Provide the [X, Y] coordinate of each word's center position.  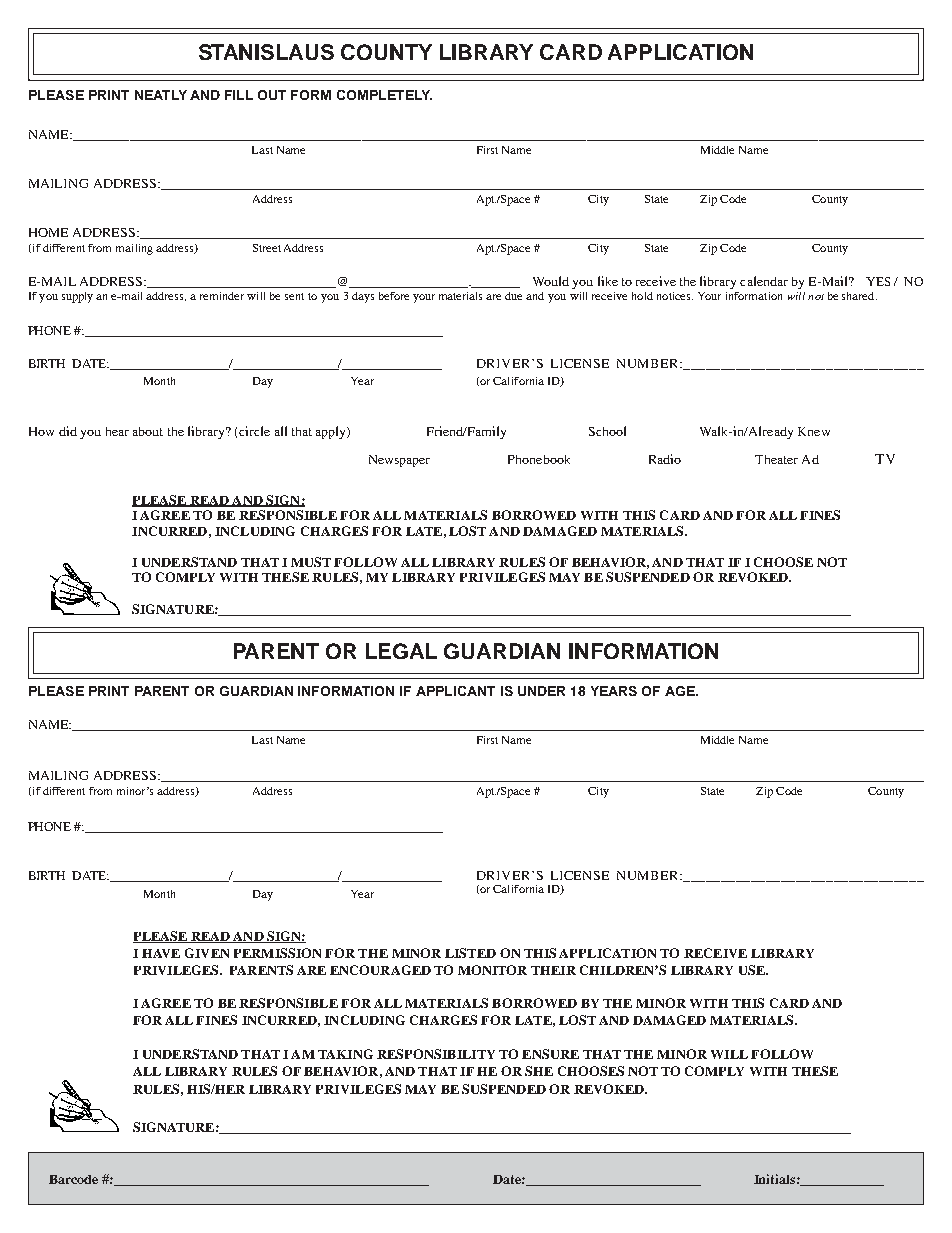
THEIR [553, 970]
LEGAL [401, 651]
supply [77, 297]
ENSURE [550, 1054]
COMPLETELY [384, 95]
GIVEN [207, 953]
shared [859, 296]
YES [878, 281]
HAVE [161, 953]
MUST [311, 562]
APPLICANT [455, 691]
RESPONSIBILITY [436, 1054]
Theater [776, 459]
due [513, 296]
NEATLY [161, 95]
